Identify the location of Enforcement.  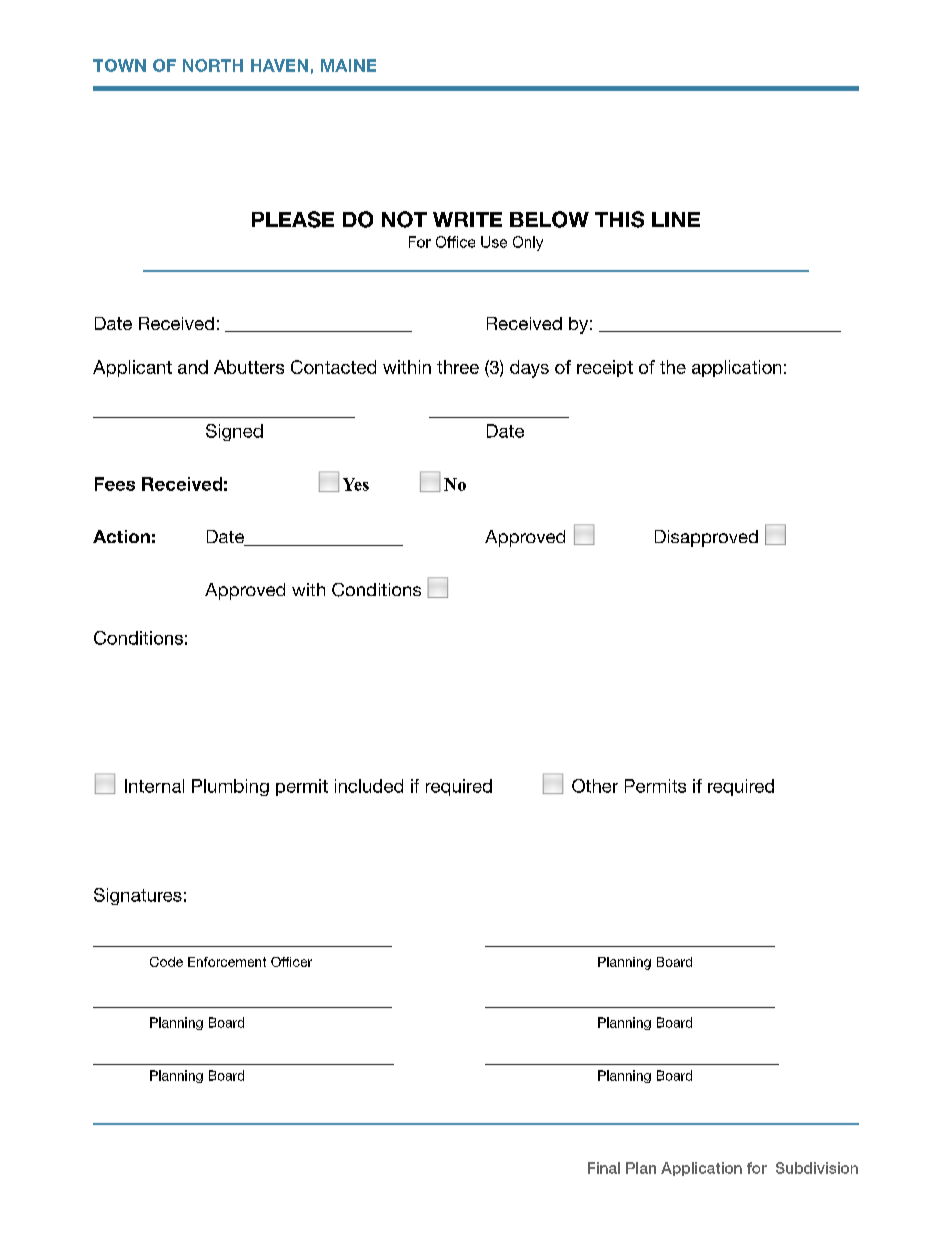
(227, 962).
